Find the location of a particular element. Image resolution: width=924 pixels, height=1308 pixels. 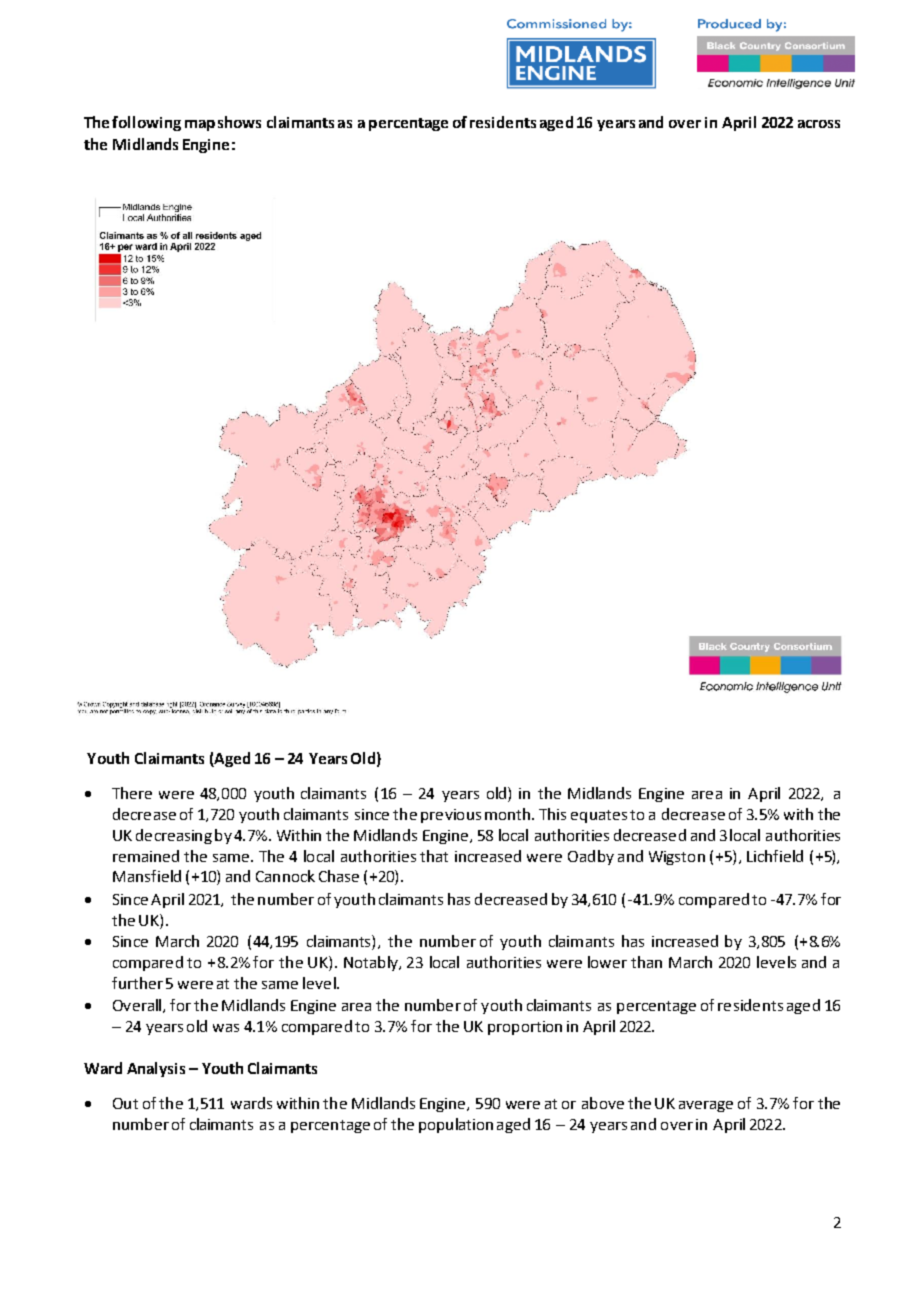

There is located at coordinates (132, 793).
